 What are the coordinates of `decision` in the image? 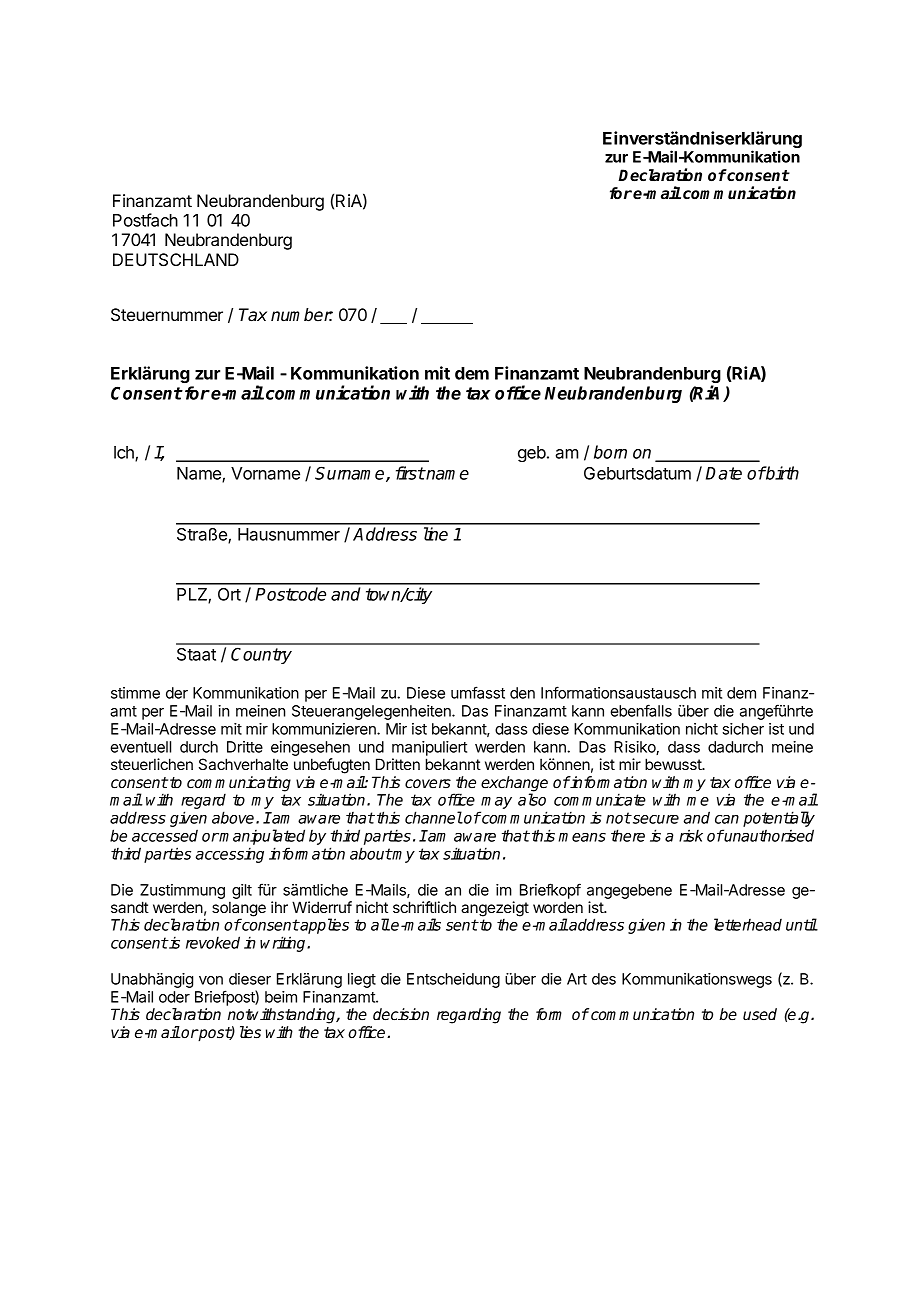 It's located at (401, 1014).
